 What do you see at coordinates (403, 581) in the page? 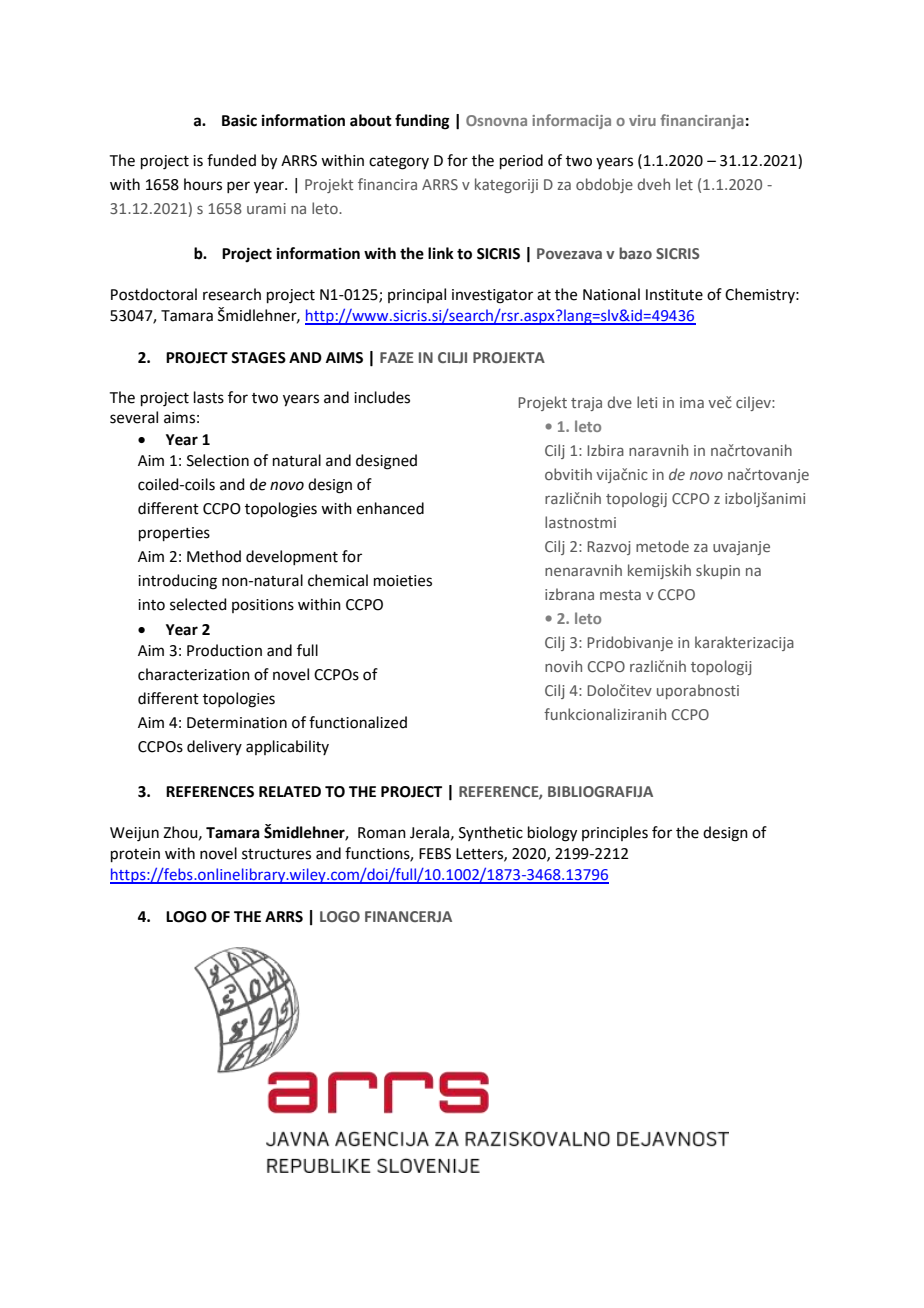
I see `moieties` at bounding box center [403, 581].
